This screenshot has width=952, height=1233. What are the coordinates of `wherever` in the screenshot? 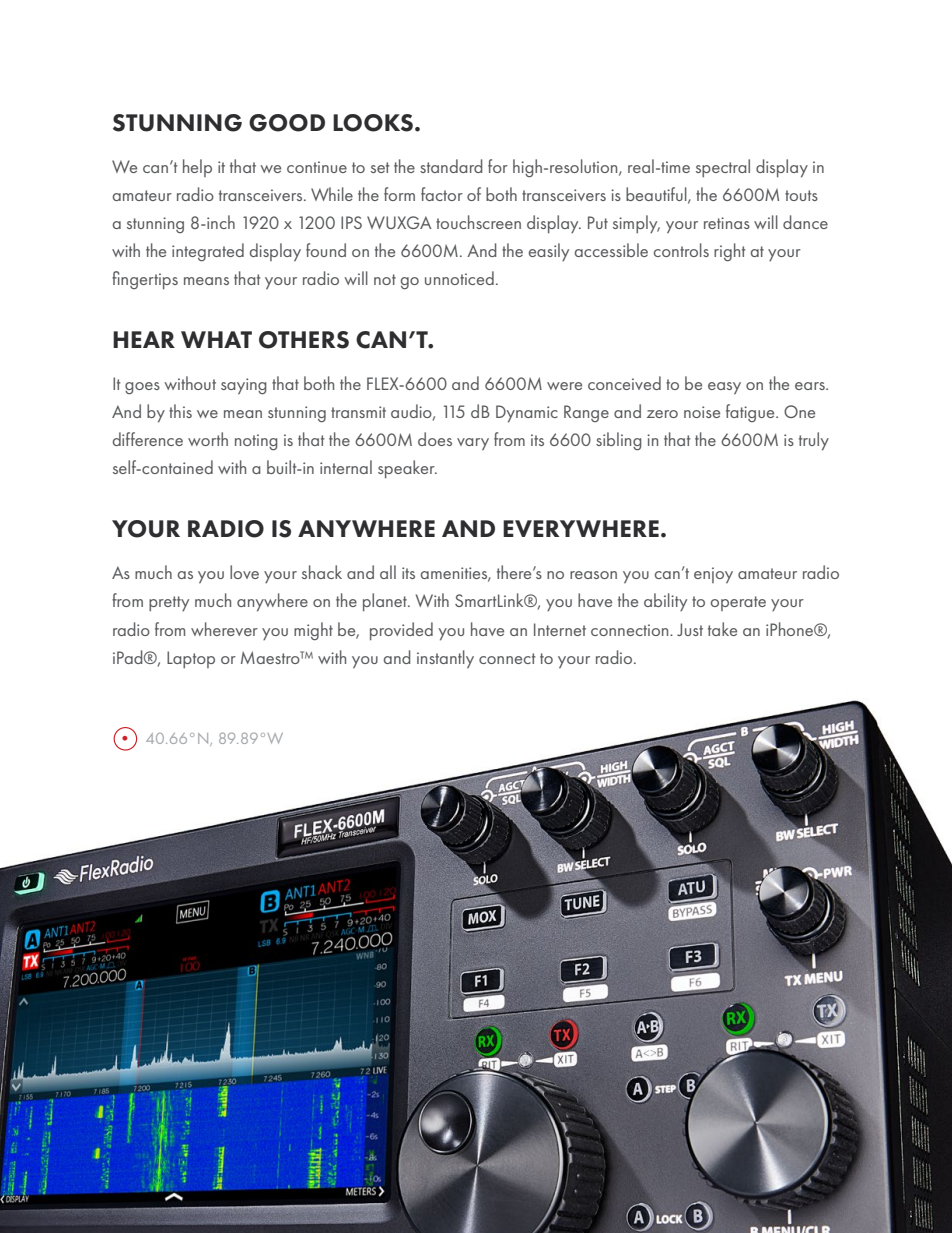 It's located at (224, 629).
